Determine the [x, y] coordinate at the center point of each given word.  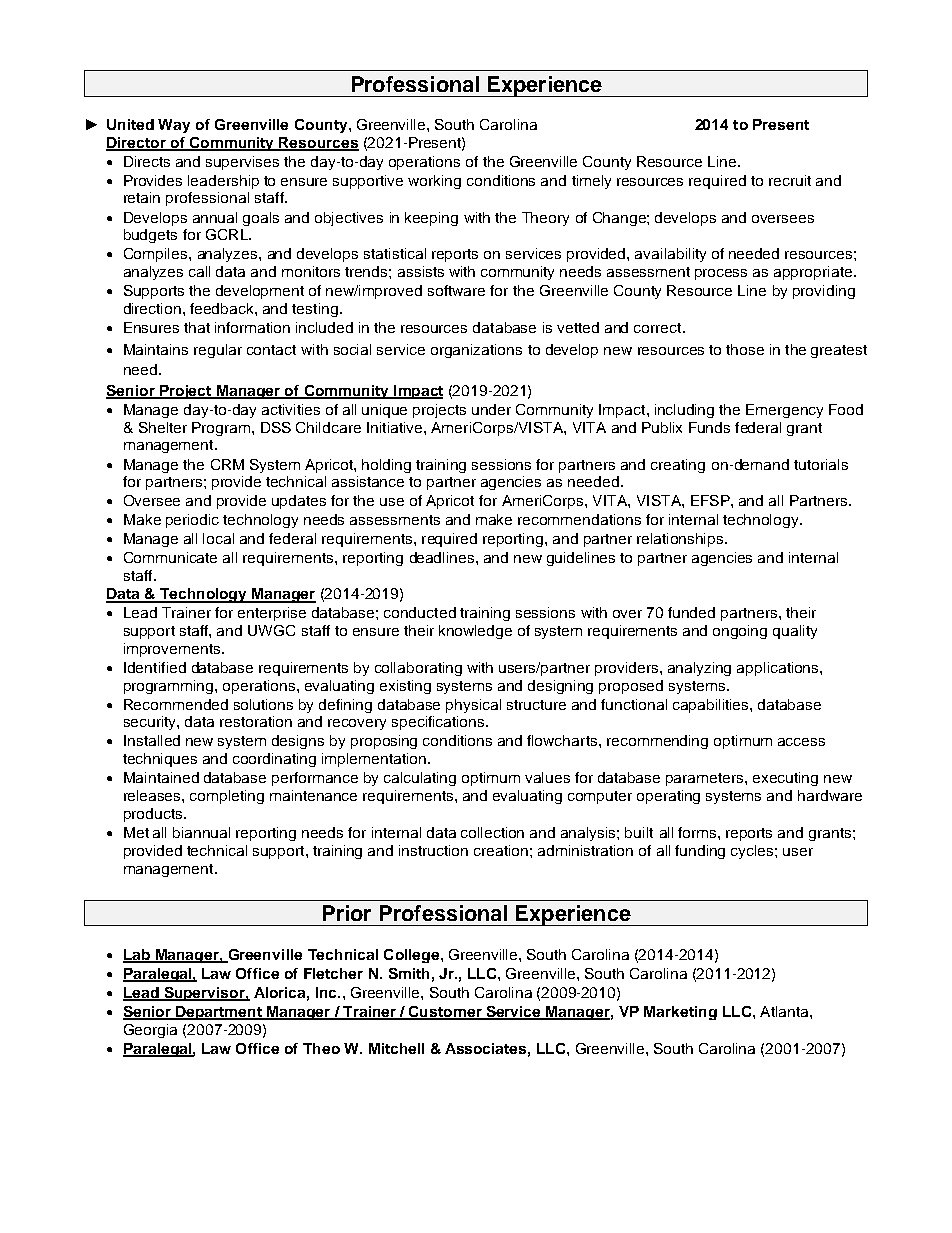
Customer [445, 1013]
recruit [790, 180]
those [745, 349]
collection [492, 832]
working [434, 182]
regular [218, 351]
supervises [242, 163]
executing [785, 779]
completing [227, 797]
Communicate [170, 557]
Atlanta [785, 1011]
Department [219, 1013]
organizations [476, 351]
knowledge [475, 632]
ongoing [740, 632]
